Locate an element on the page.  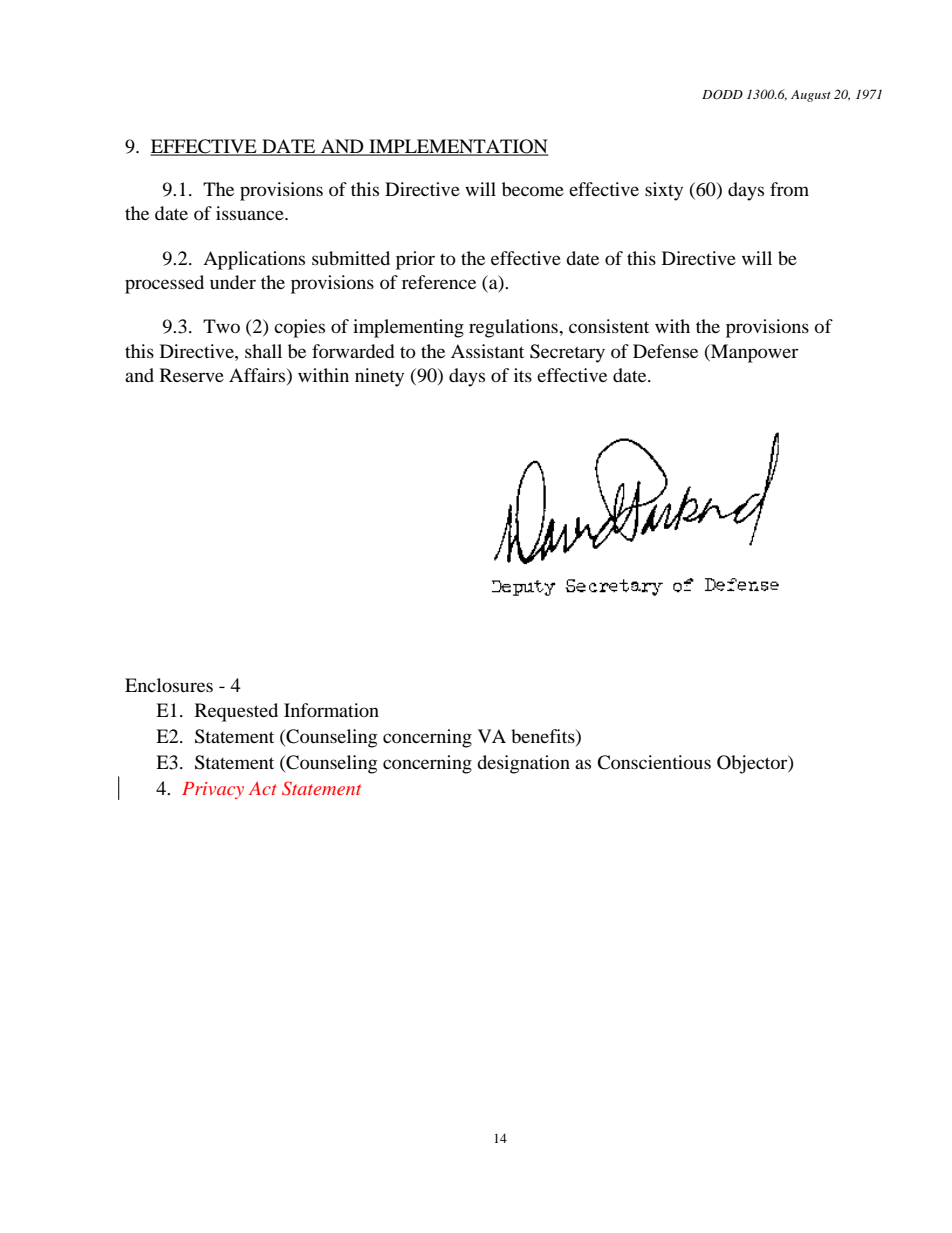
IMPLEMENTATION is located at coordinates (458, 147).
